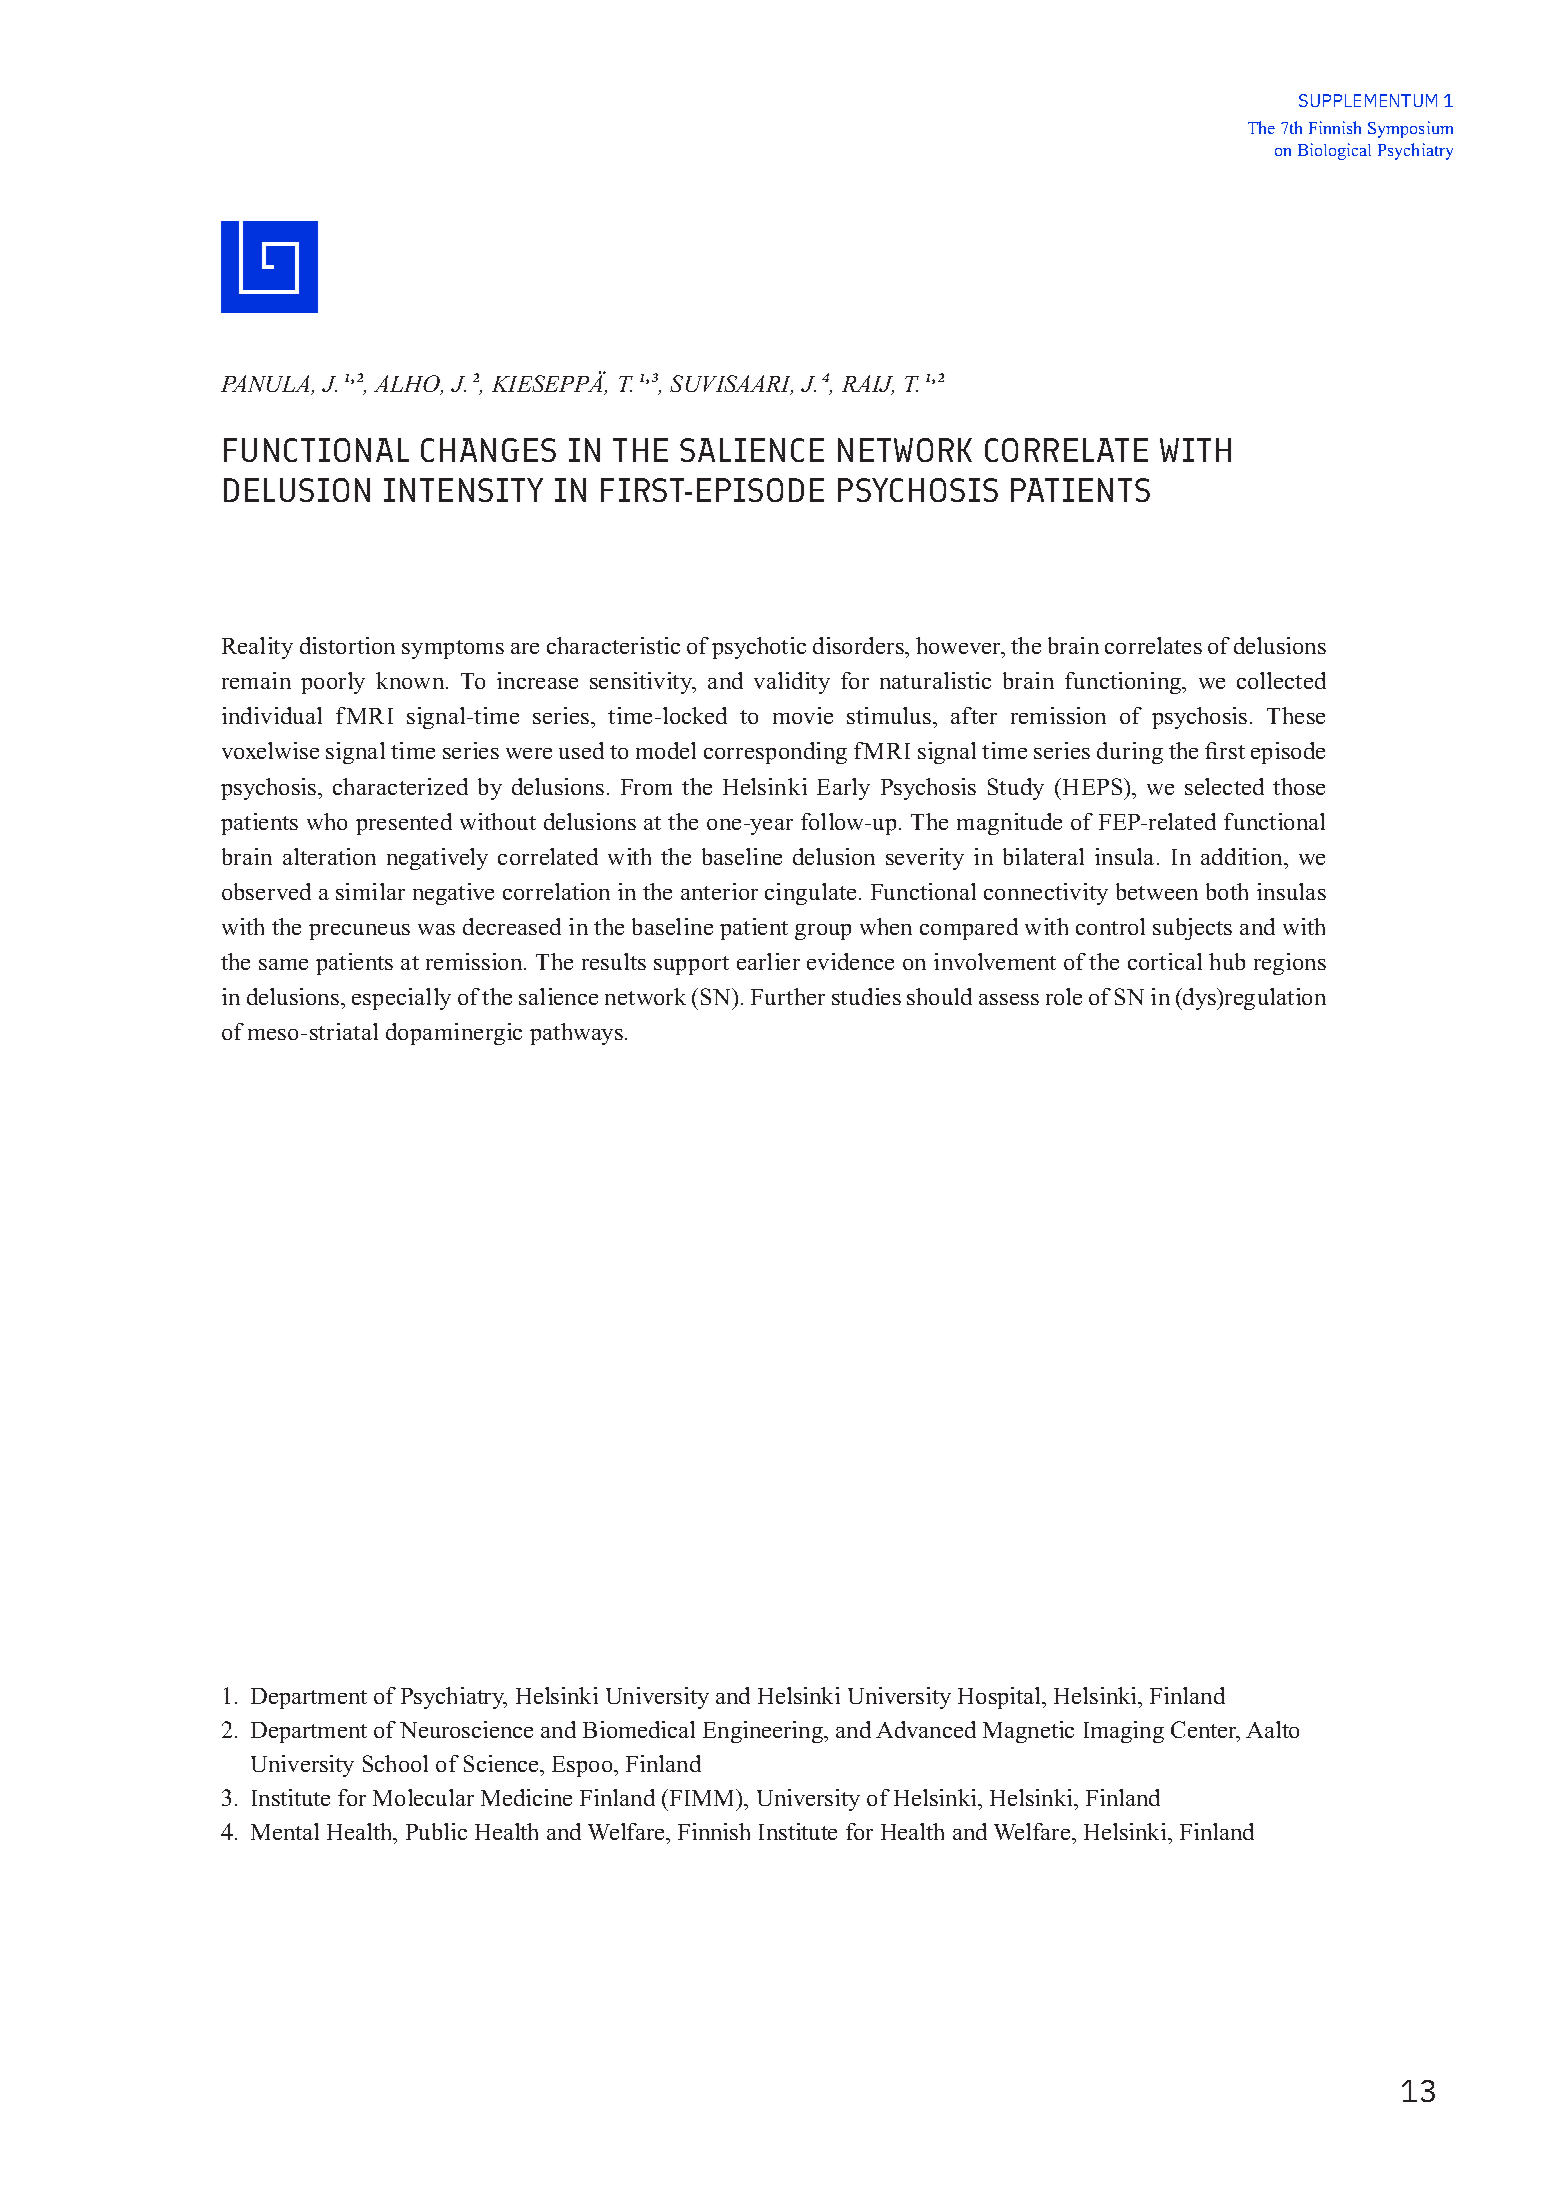 Image resolution: width=1548 pixels, height=2189 pixels. What do you see at coordinates (404, 824) in the document?
I see `presented` at bounding box center [404, 824].
